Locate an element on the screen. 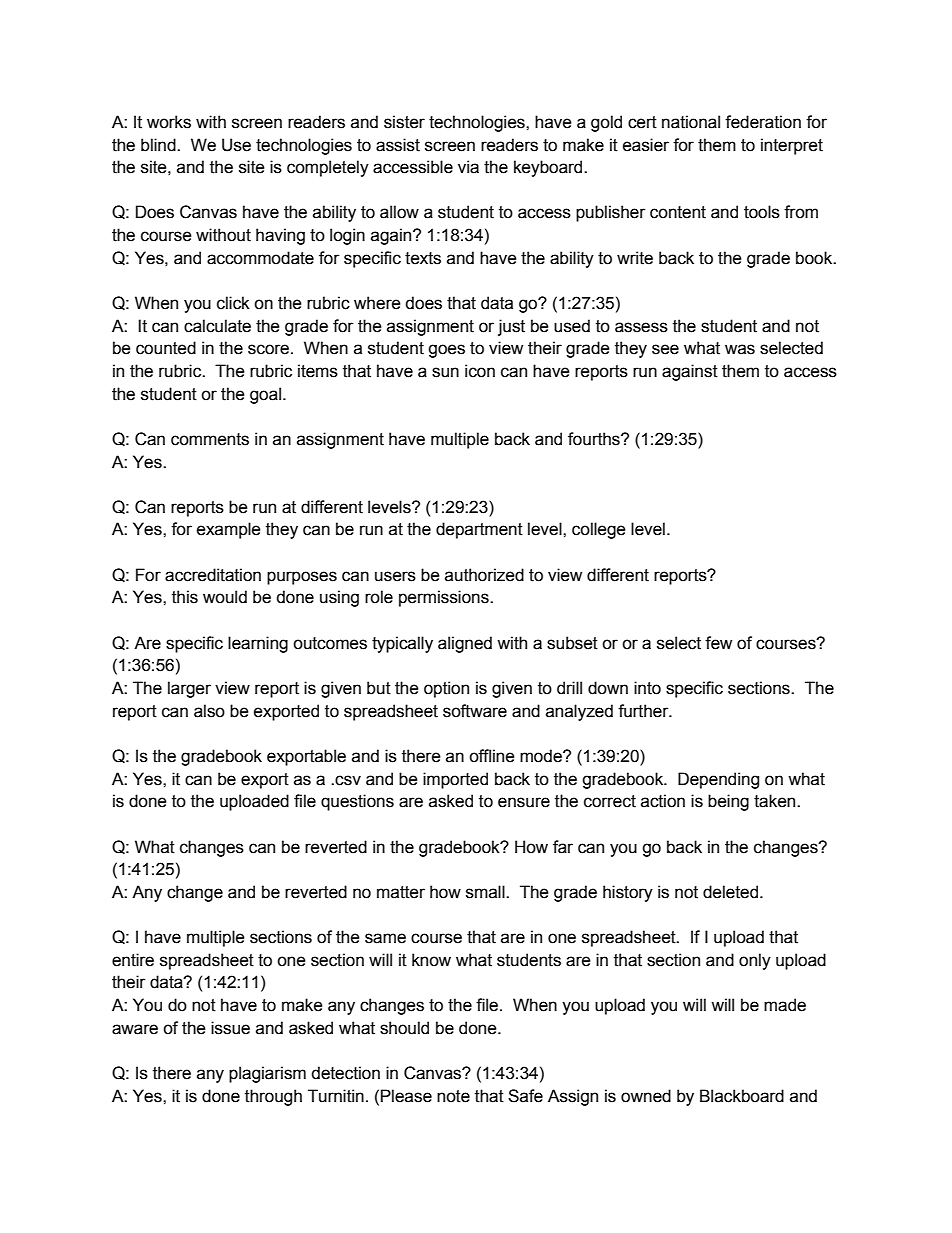  national is located at coordinates (691, 122).
